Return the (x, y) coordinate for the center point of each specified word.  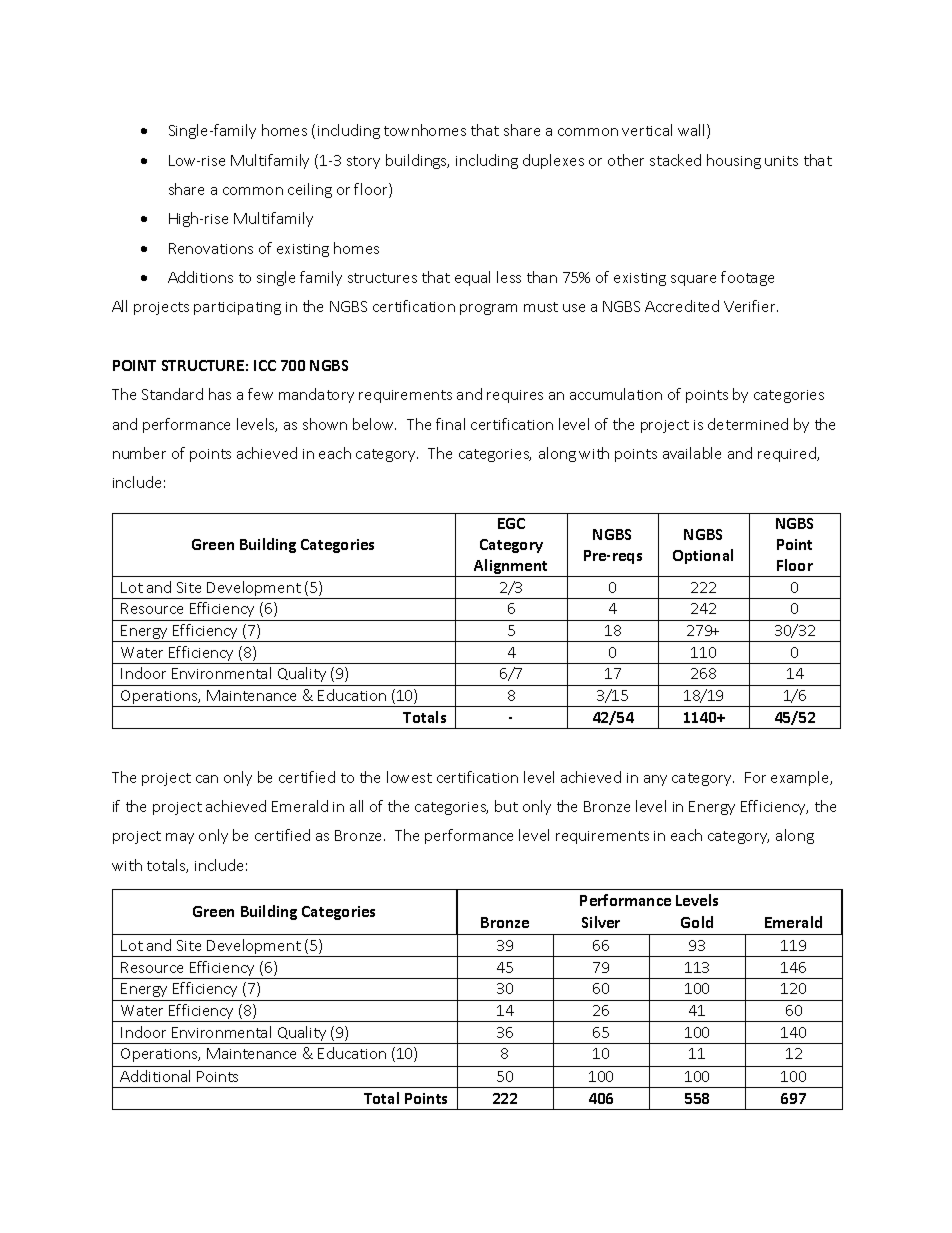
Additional (155, 1076)
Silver (601, 922)
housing (734, 161)
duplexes (553, 161)
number (139, 453)
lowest (409, 777)
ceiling (310, 190)
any (655, 780)
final (450, 424)
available (692, 453)
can (207, 779)
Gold (697, 922)
